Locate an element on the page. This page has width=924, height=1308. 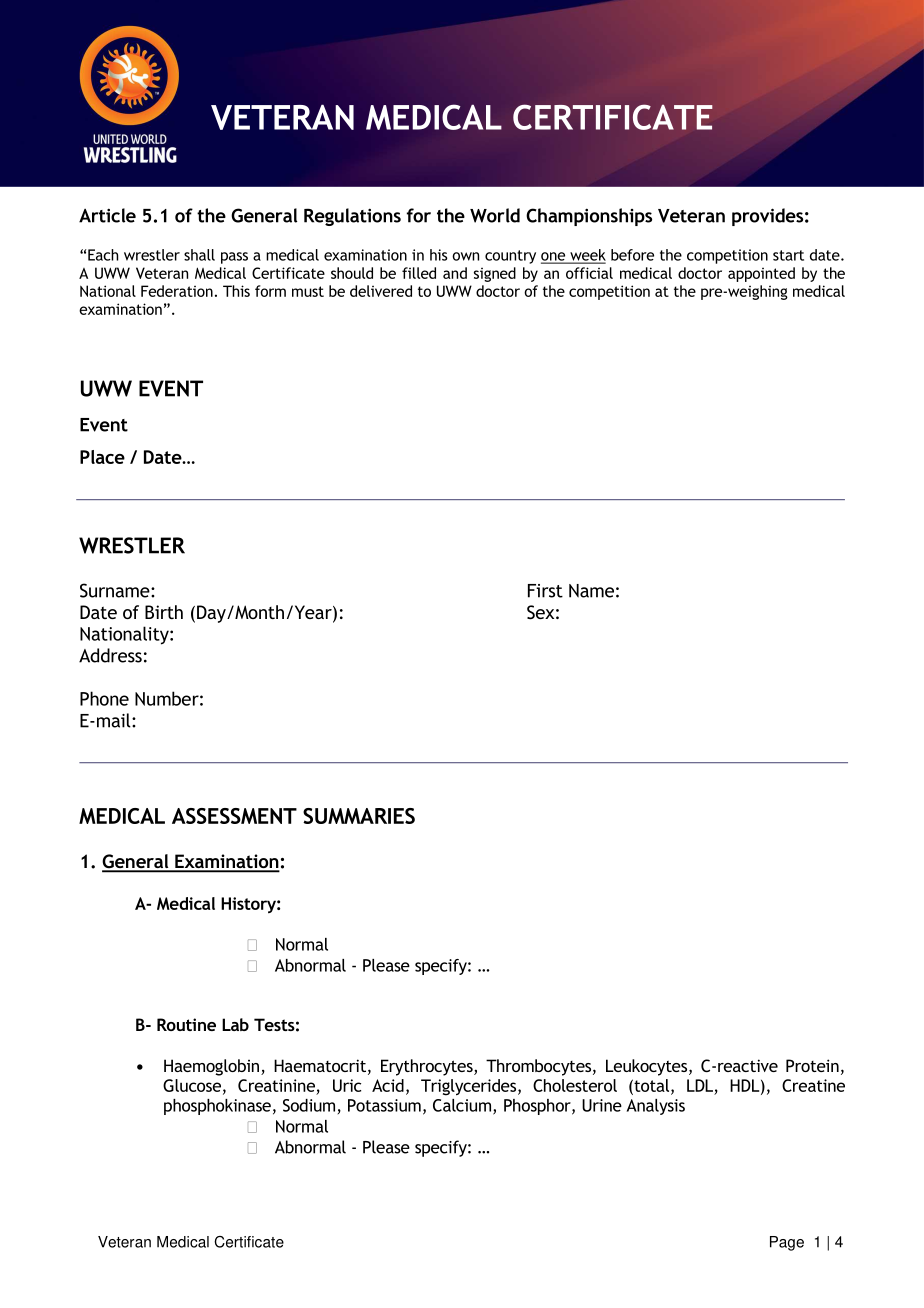
SUMMARIES is located at coordinates (359, 816).
